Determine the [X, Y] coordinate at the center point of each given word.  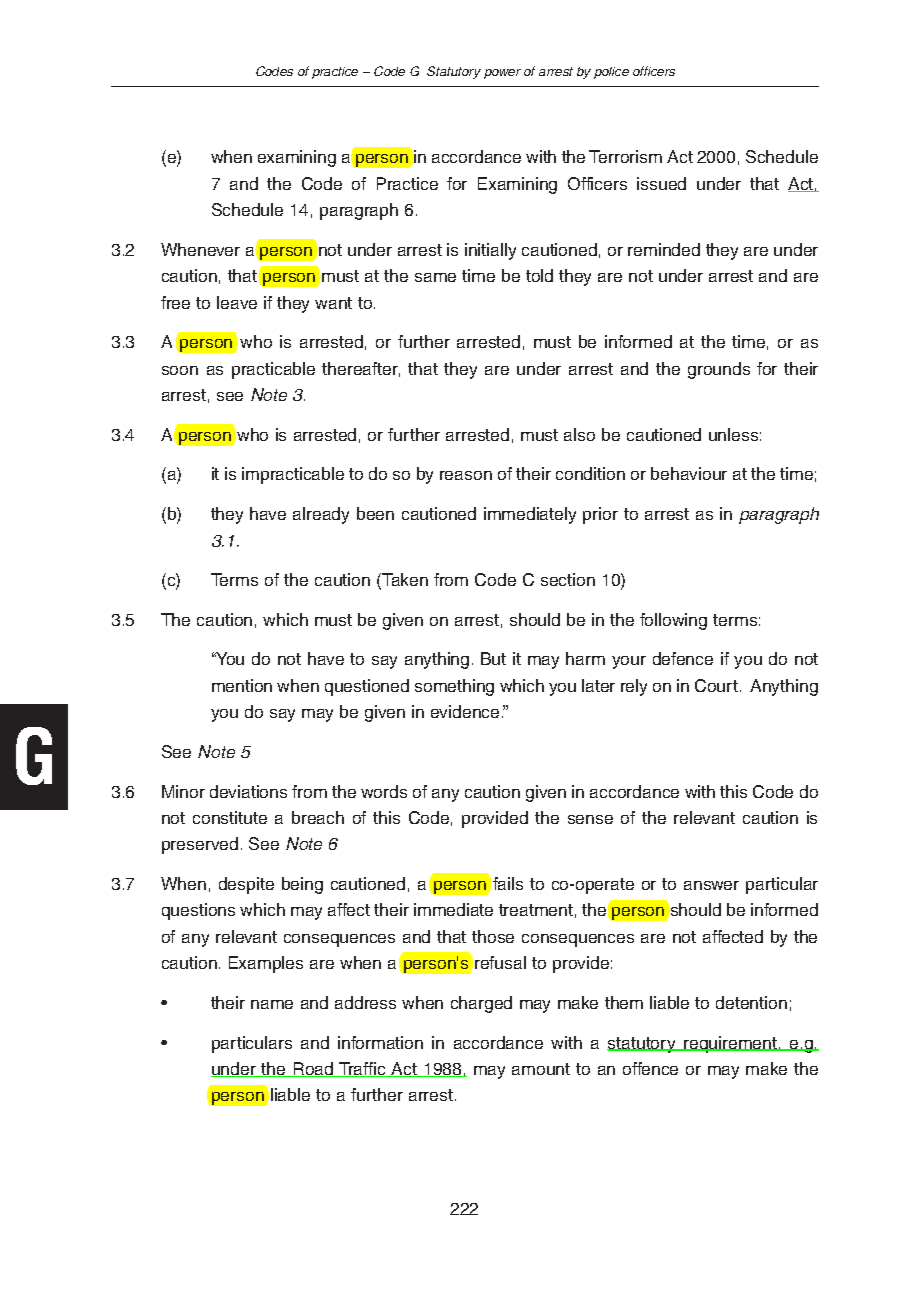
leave [237, 302]
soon [180, 370]
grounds [719, 370]
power [502, 74]
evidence [465, 711]
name [272, 1004]
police [611, 73]
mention [242, 685]
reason [466, 475]
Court [716, 685]
